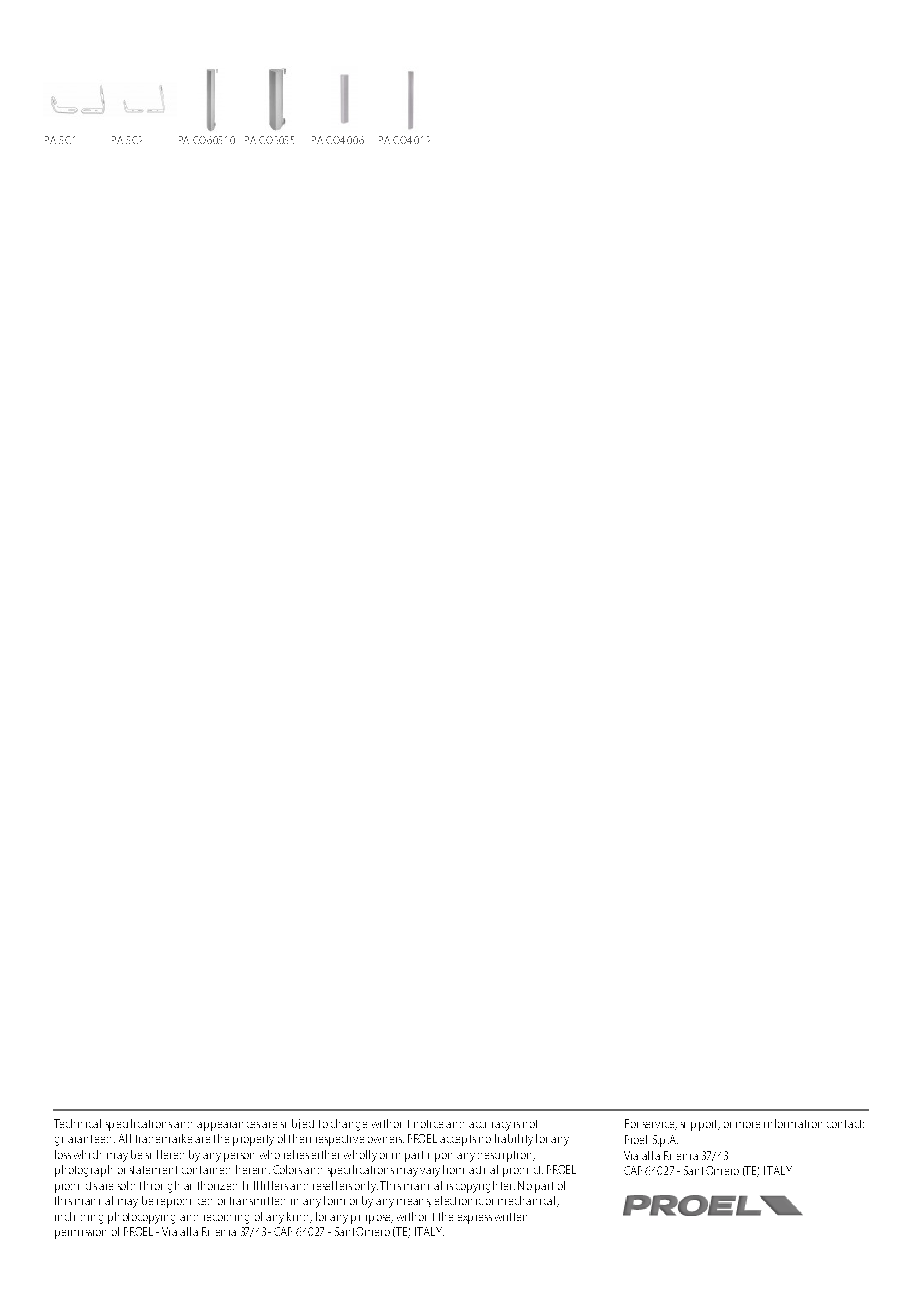  What do you see at coordinates (700, 1125) in the image?
I see `support` at bounding box center [700, 1125].
